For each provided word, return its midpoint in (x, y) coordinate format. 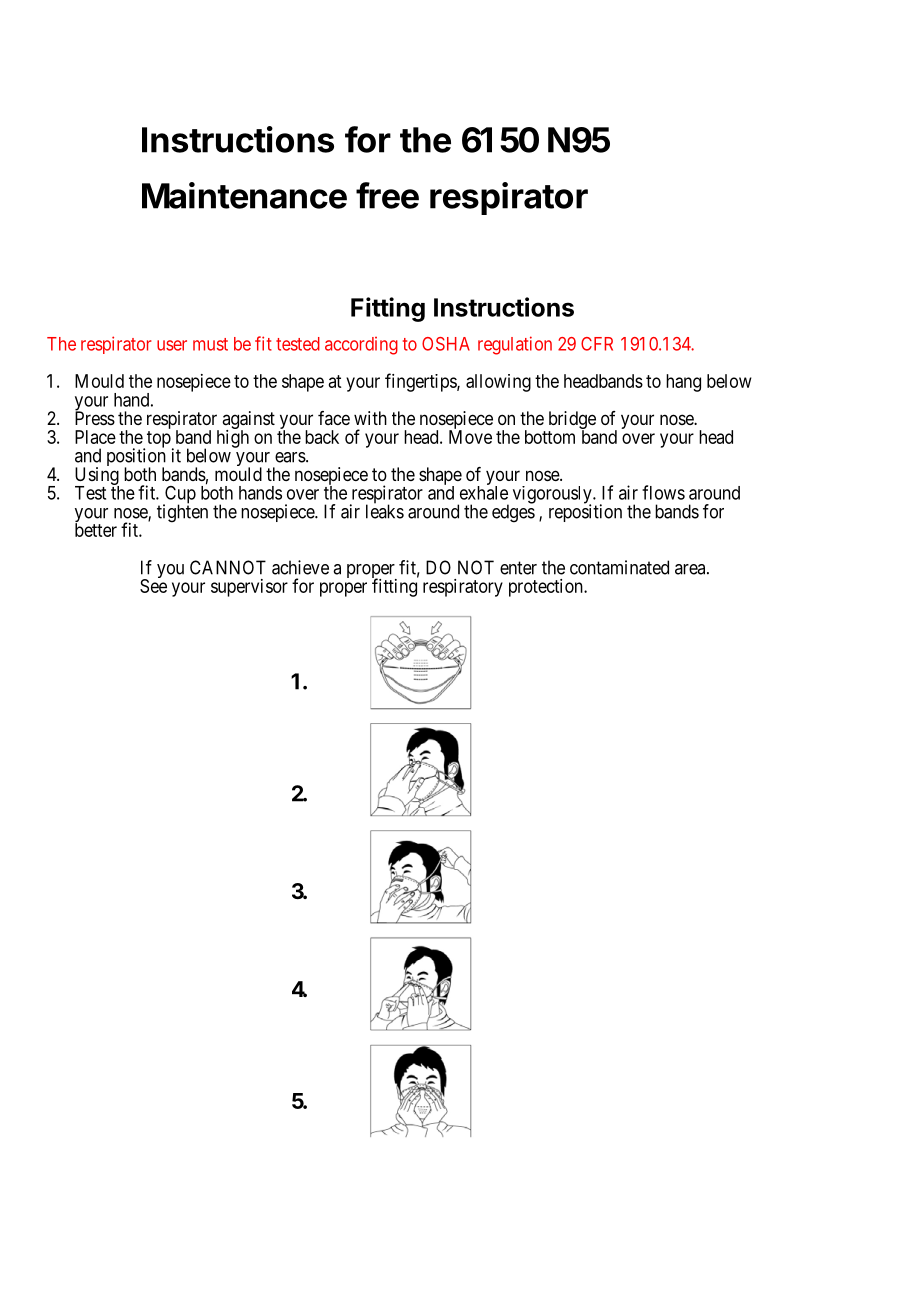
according (361, 346)
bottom (550, 437)
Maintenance (244, 195)
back (322, 437)
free (387, 195)
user (172, 345)
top (159, 439)
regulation (515, 345)
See (153, 586)
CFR (597, 344)
